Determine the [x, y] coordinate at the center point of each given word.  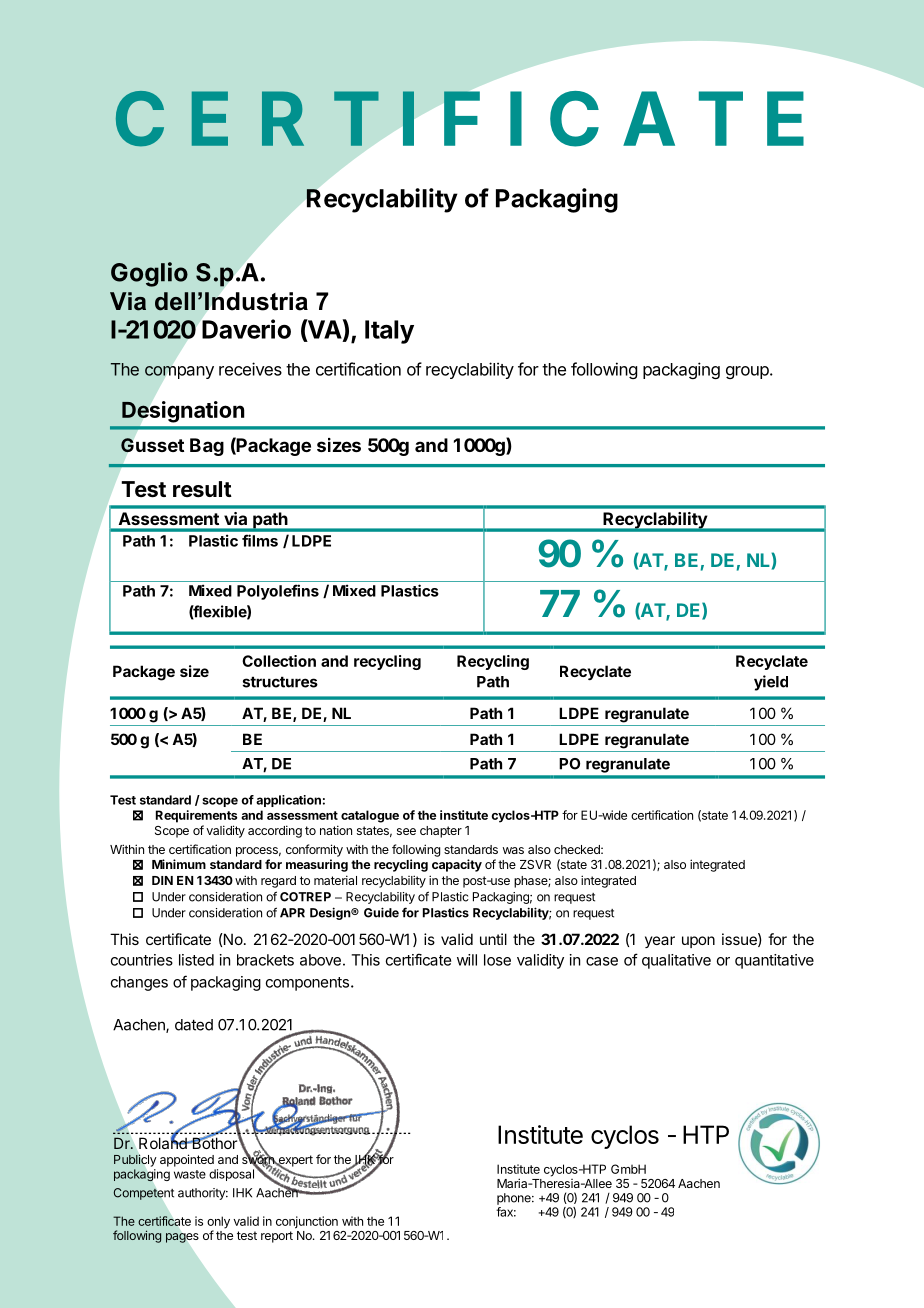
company [179, 372]
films [260, 540]
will [467, 960]
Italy [389, 332]
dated [194, 1025]
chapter [441, 832]
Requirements [196, 816]
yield [771, 683]
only [218, 1223]
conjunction [307, 1222]
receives [250, 369]
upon [698, 942]
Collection [279, 661]
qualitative [676, 961]
